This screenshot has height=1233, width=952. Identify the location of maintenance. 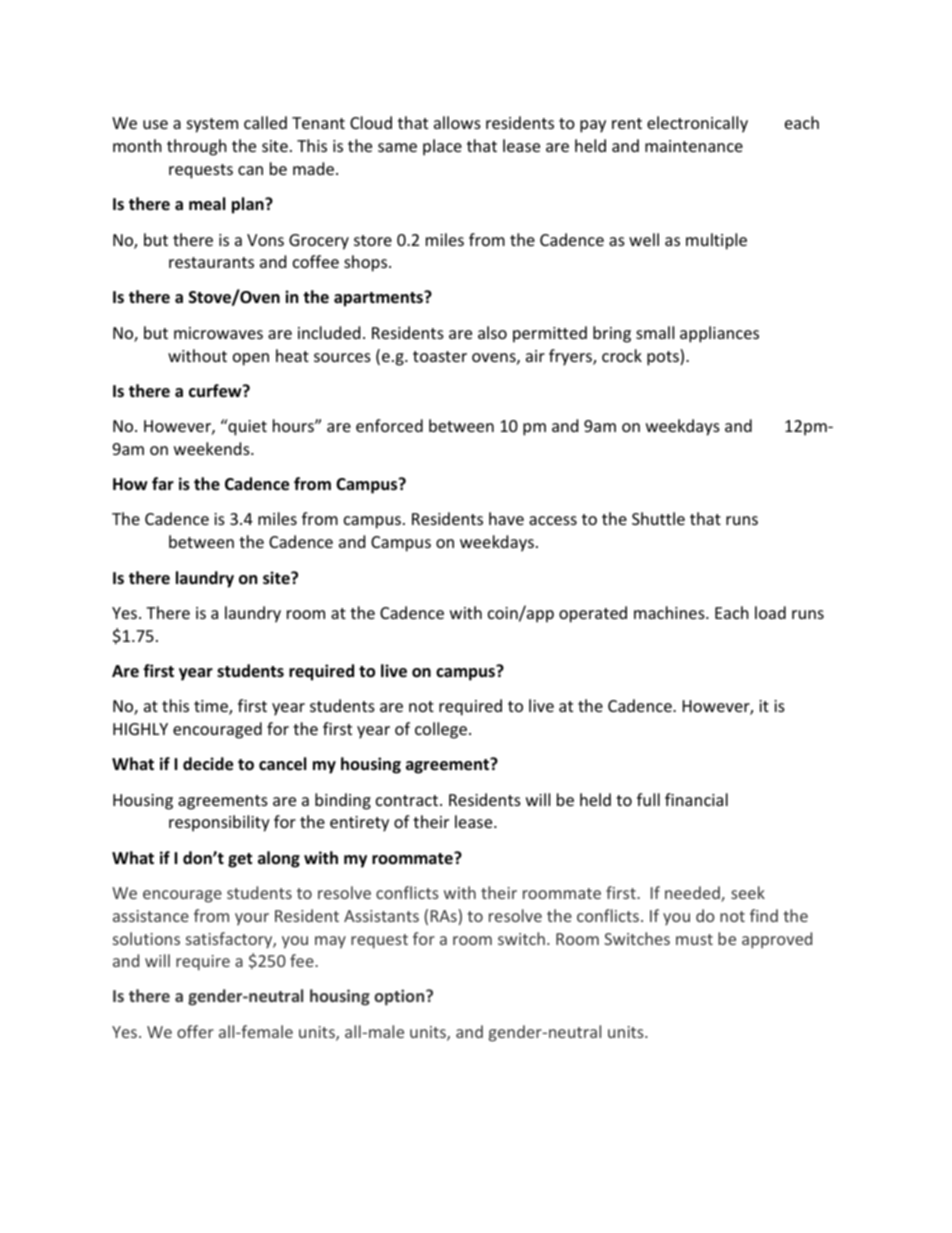
(694, 146).
